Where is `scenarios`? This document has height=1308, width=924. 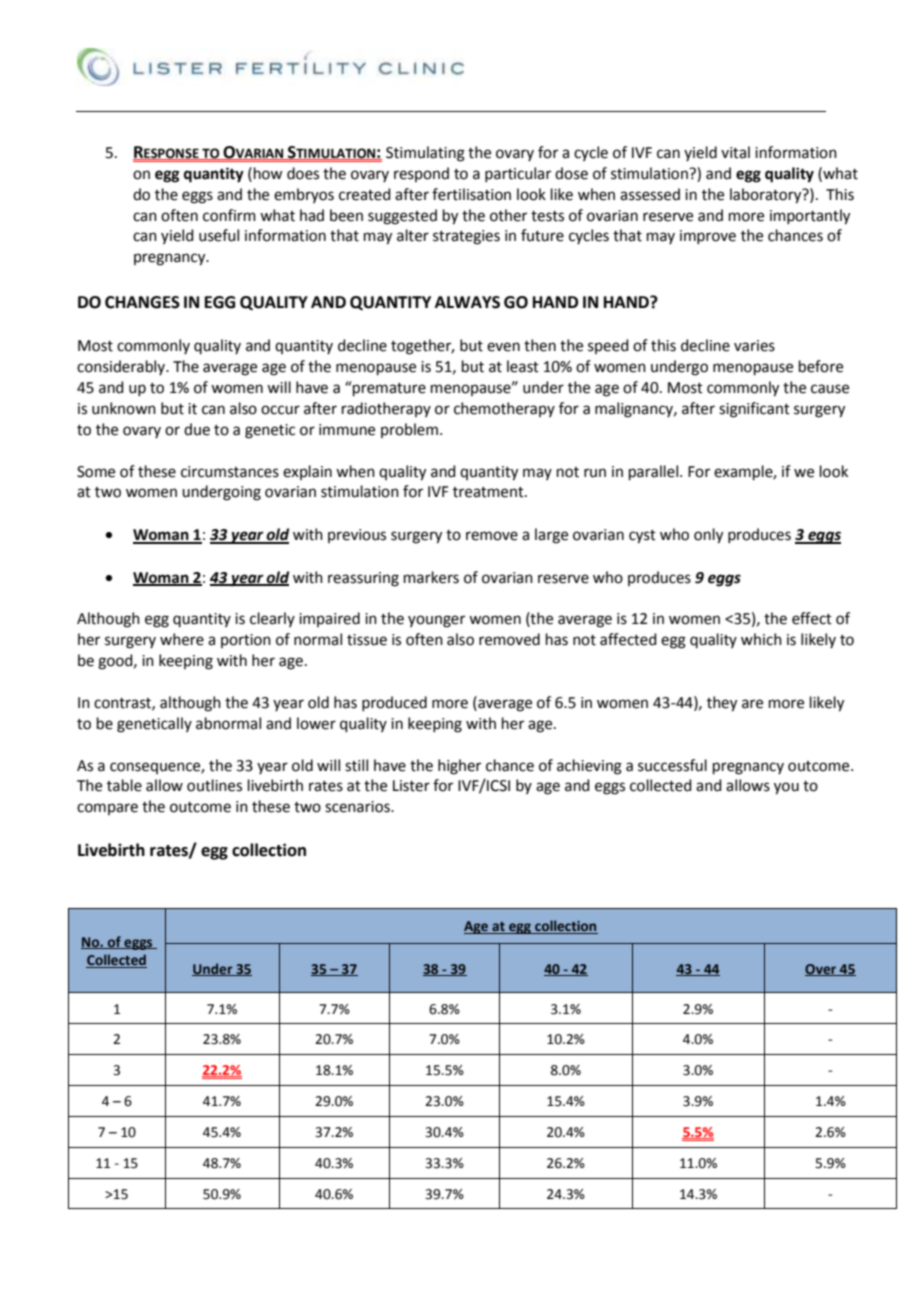 scenarios is located at coordinates (358, 807).
